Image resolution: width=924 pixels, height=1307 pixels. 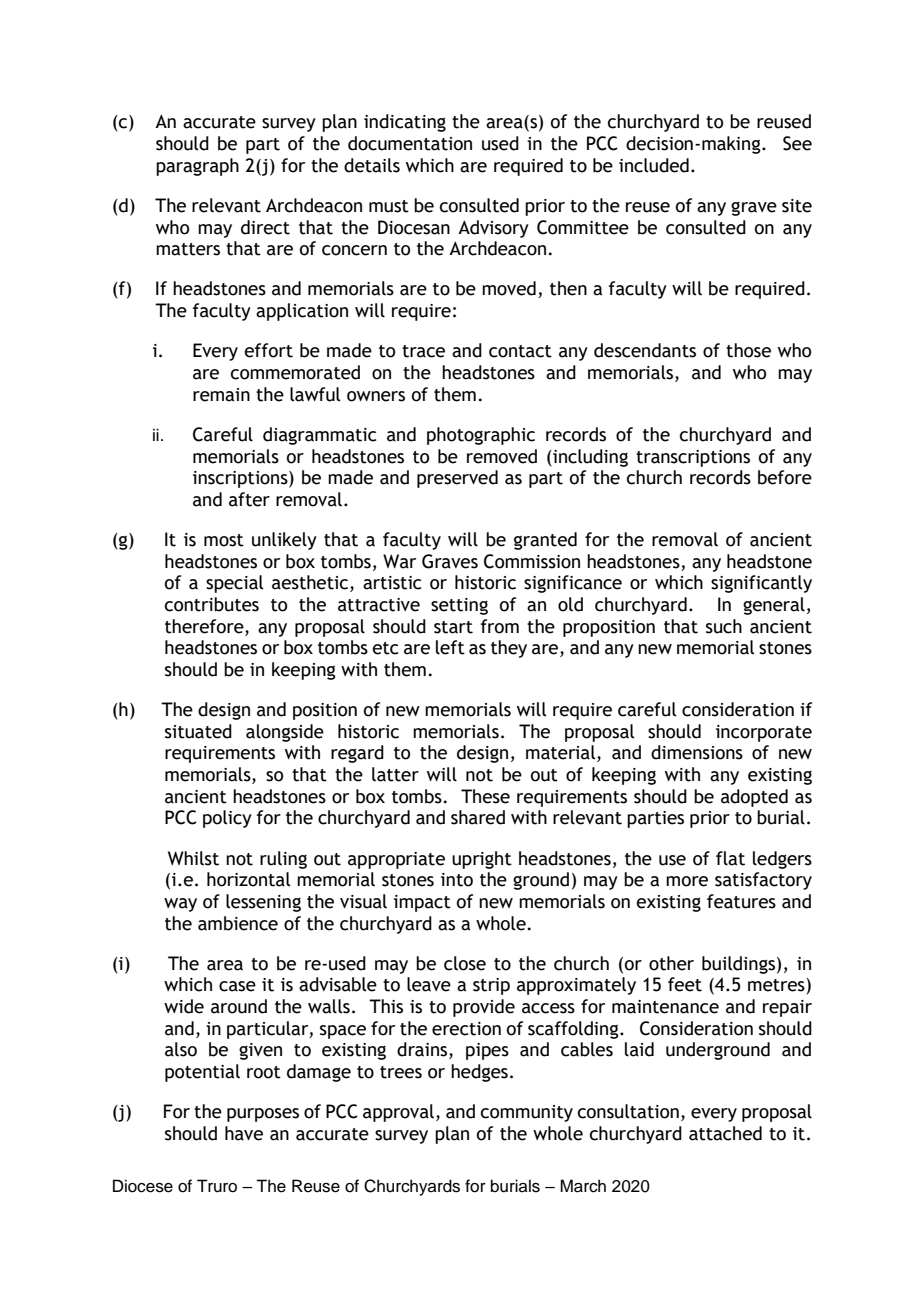 I want to click on ambience, so click(x=238, y=923).
